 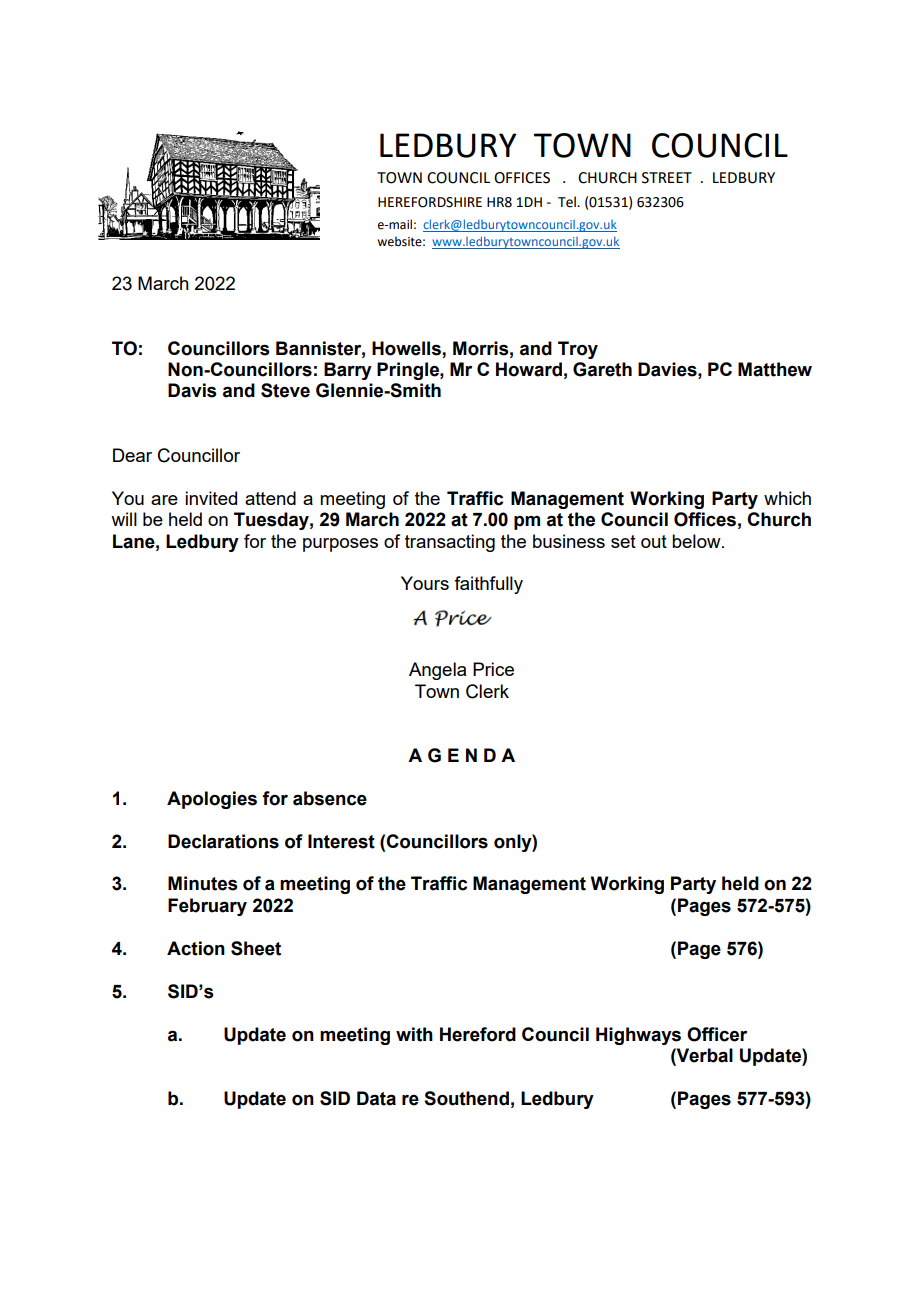 What do you see at coordinates (414, 1034) in the page?
I see `with` at bounding box center [414, 1034].
